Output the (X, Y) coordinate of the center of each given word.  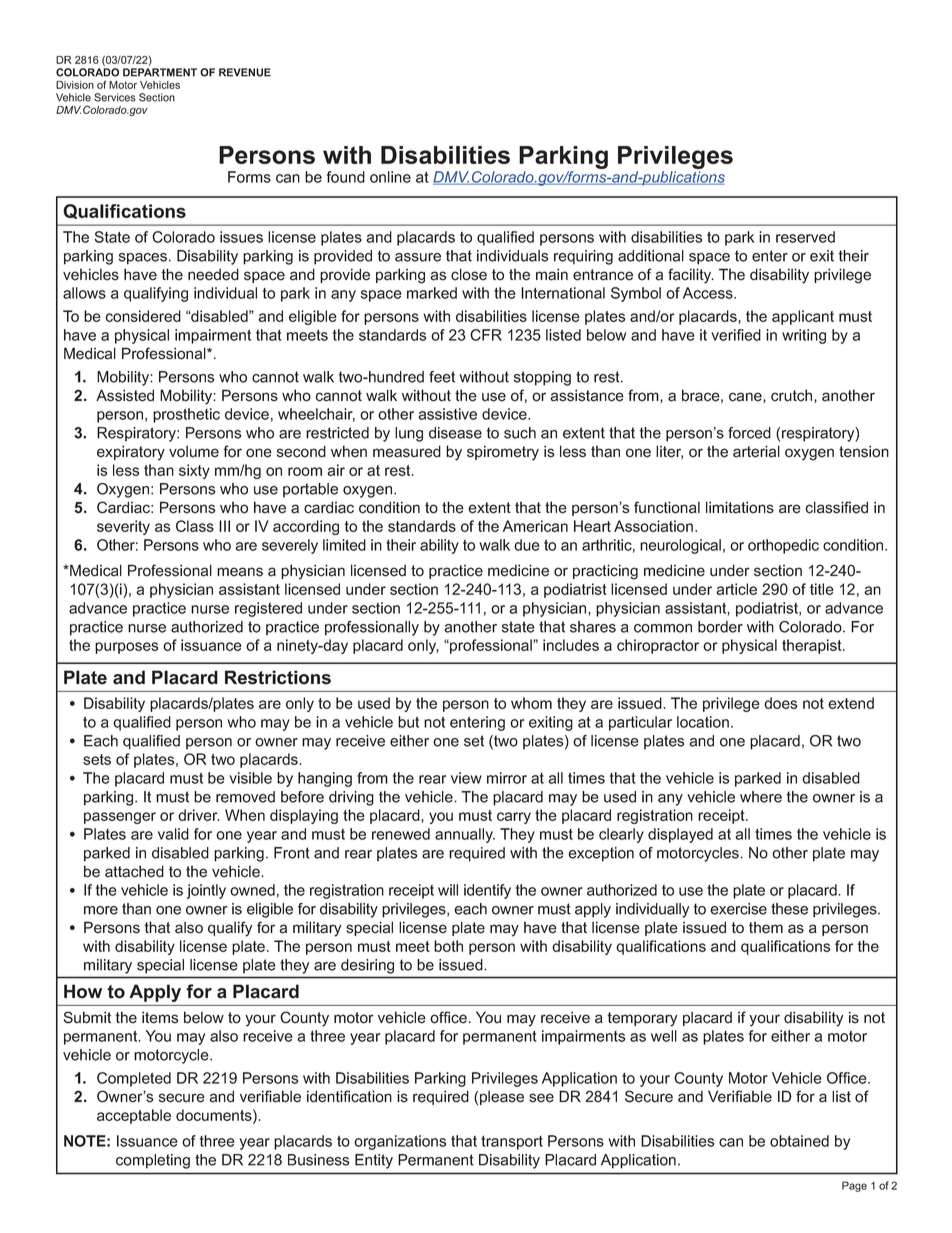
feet (442, 377)
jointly (206, 891)
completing (153, 1161)
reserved (805, 237)
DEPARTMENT (160, 72)
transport (512, 1143)
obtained (799, 1141)
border (720, 627)
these (789, 909)
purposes (126, 648)
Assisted (125, 395)
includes (571, 645)
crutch (793, 396)
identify (487, 891)
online (390, 177)
